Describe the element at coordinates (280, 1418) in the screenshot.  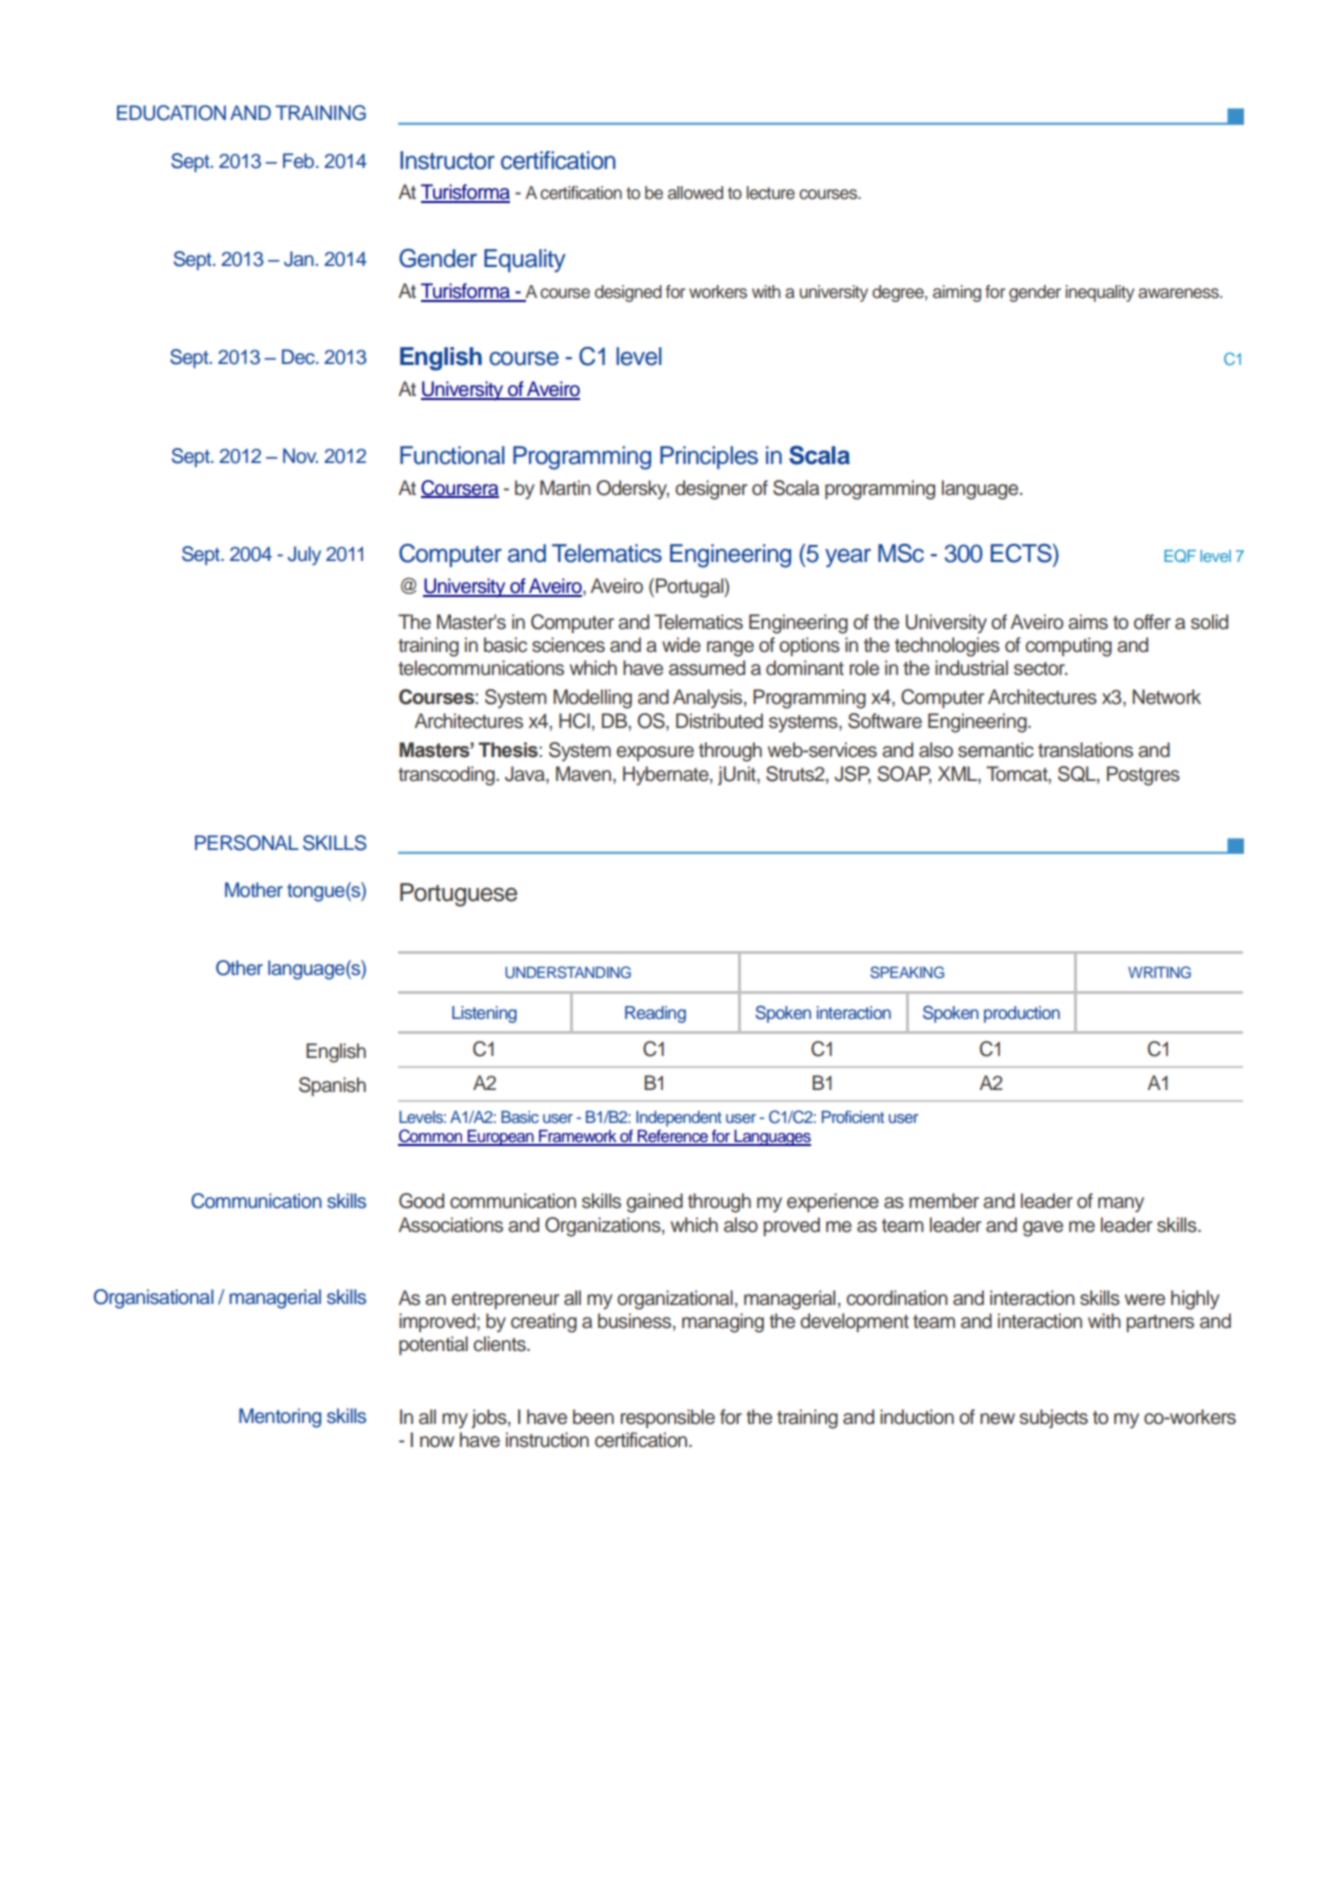
I see `Mentoring` at that location.
